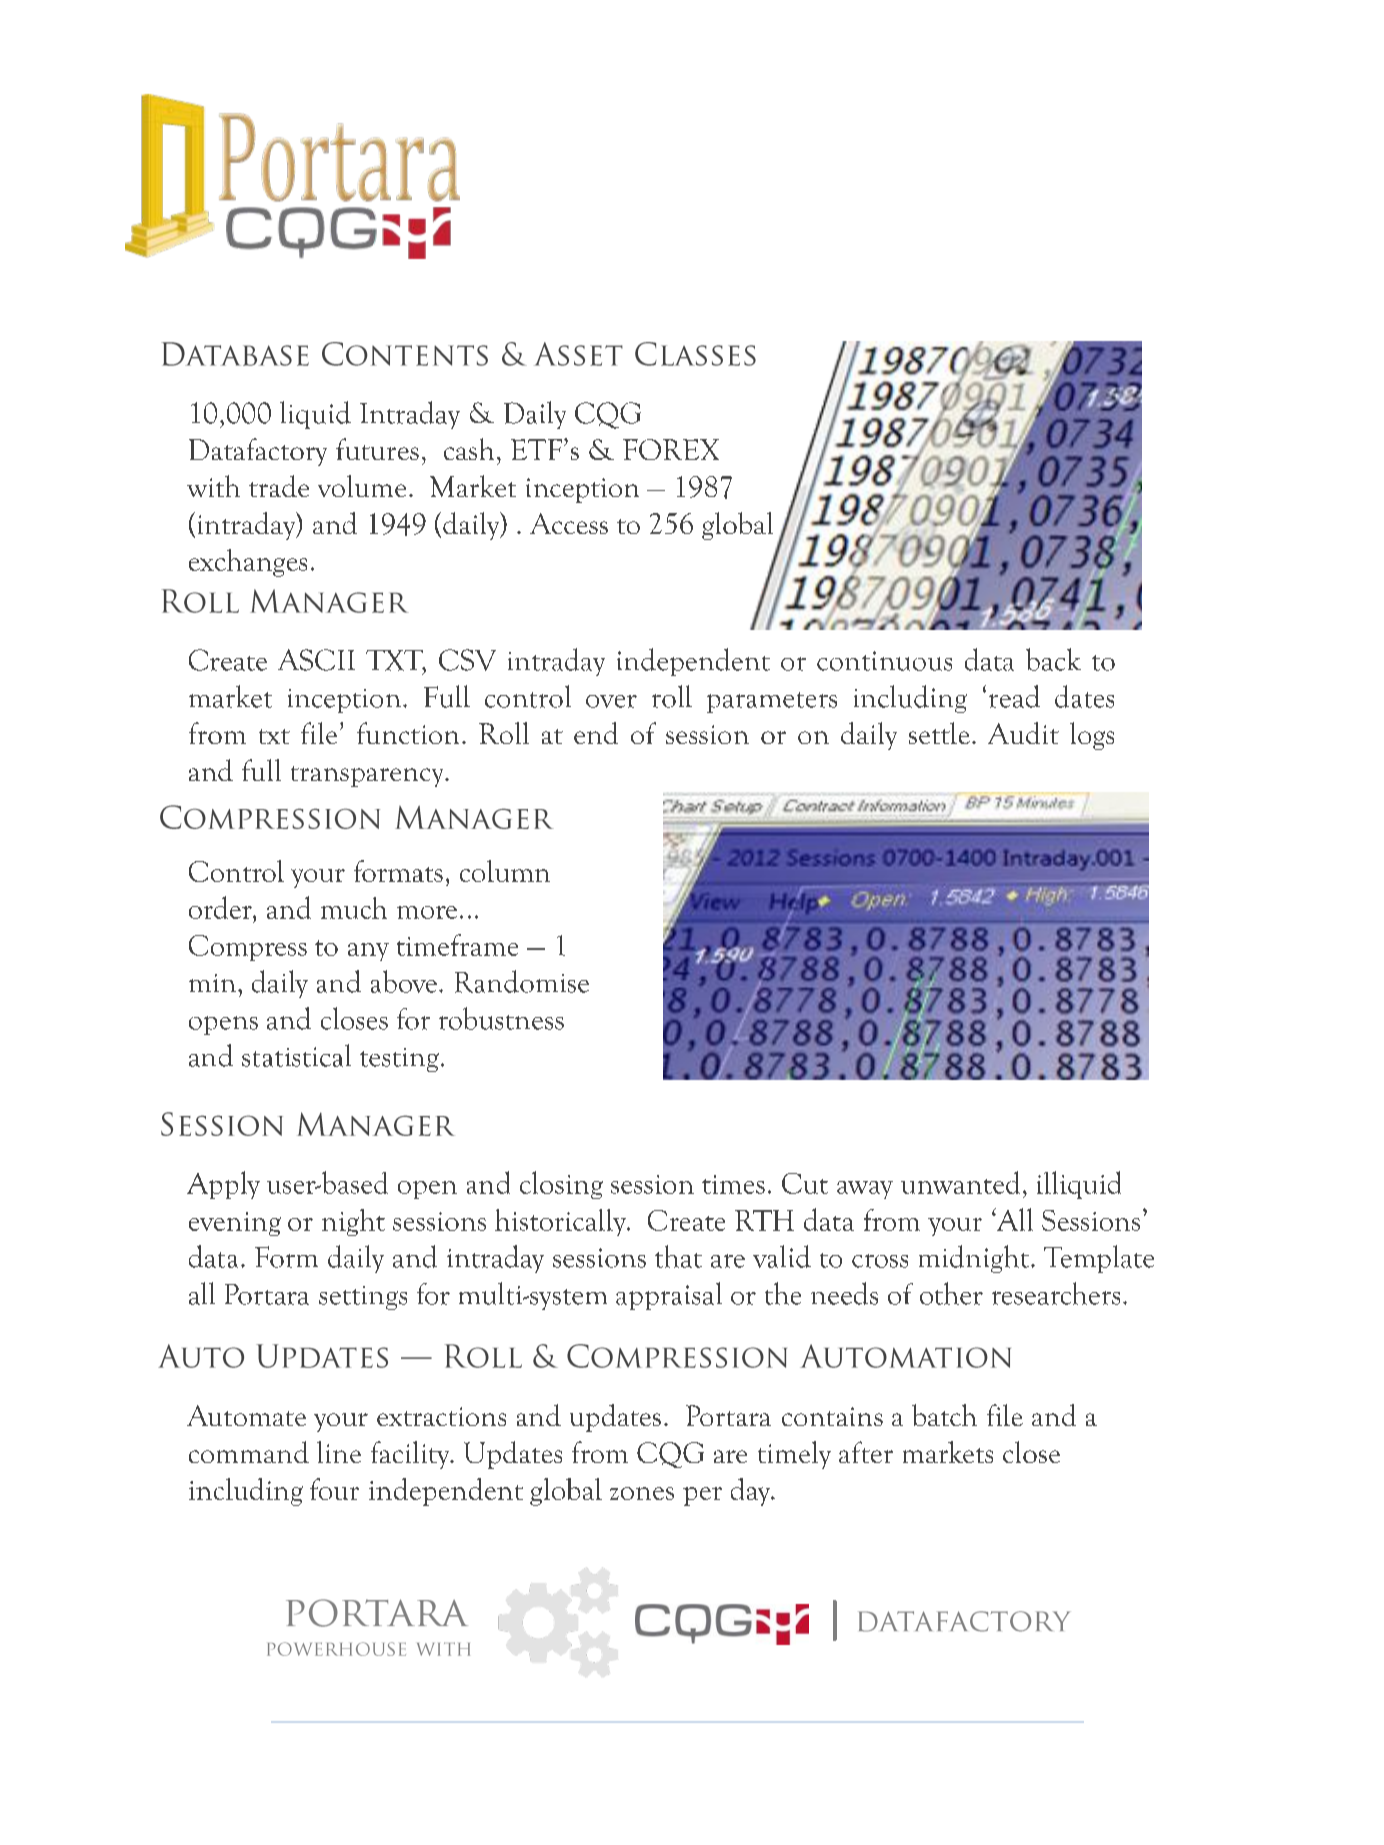  Describe the element at coordinates (339, 1452) in the screenshot. I see `line` at that location.
